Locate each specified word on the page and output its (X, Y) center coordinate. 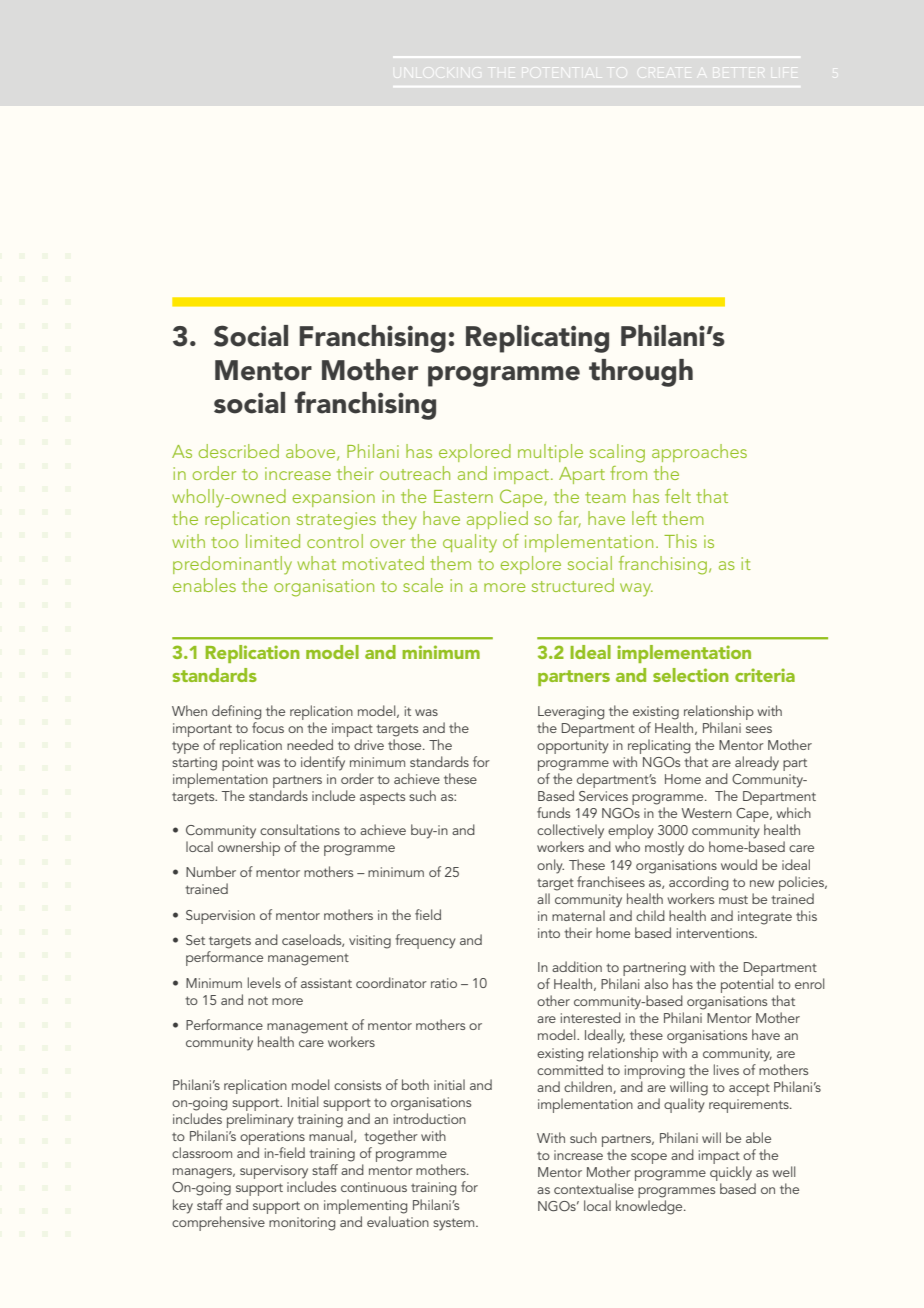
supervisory (274, 1173)
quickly (731, 1175)
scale (423, 585)
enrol (809, 983)
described (239, 451)
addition (577, 966)
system (455, 1224)
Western (706, 813)
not (258, 1000)
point (238, 764)
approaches (699, 453)
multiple (550, 453)
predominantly (232, 565)
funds (553, 812)
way (636, 590)
